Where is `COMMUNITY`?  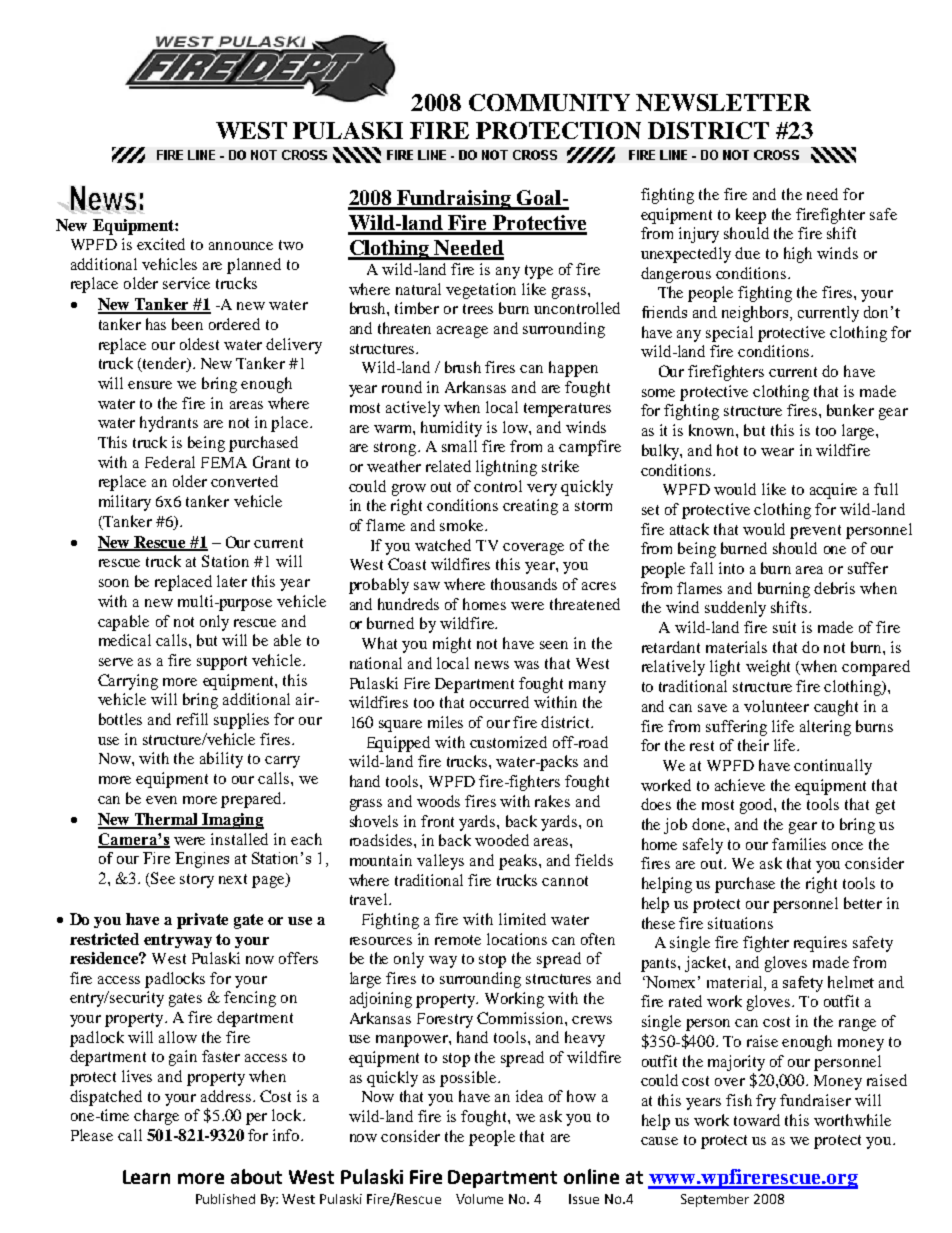 COMMUNITY is located at coordinates (549, 102).
